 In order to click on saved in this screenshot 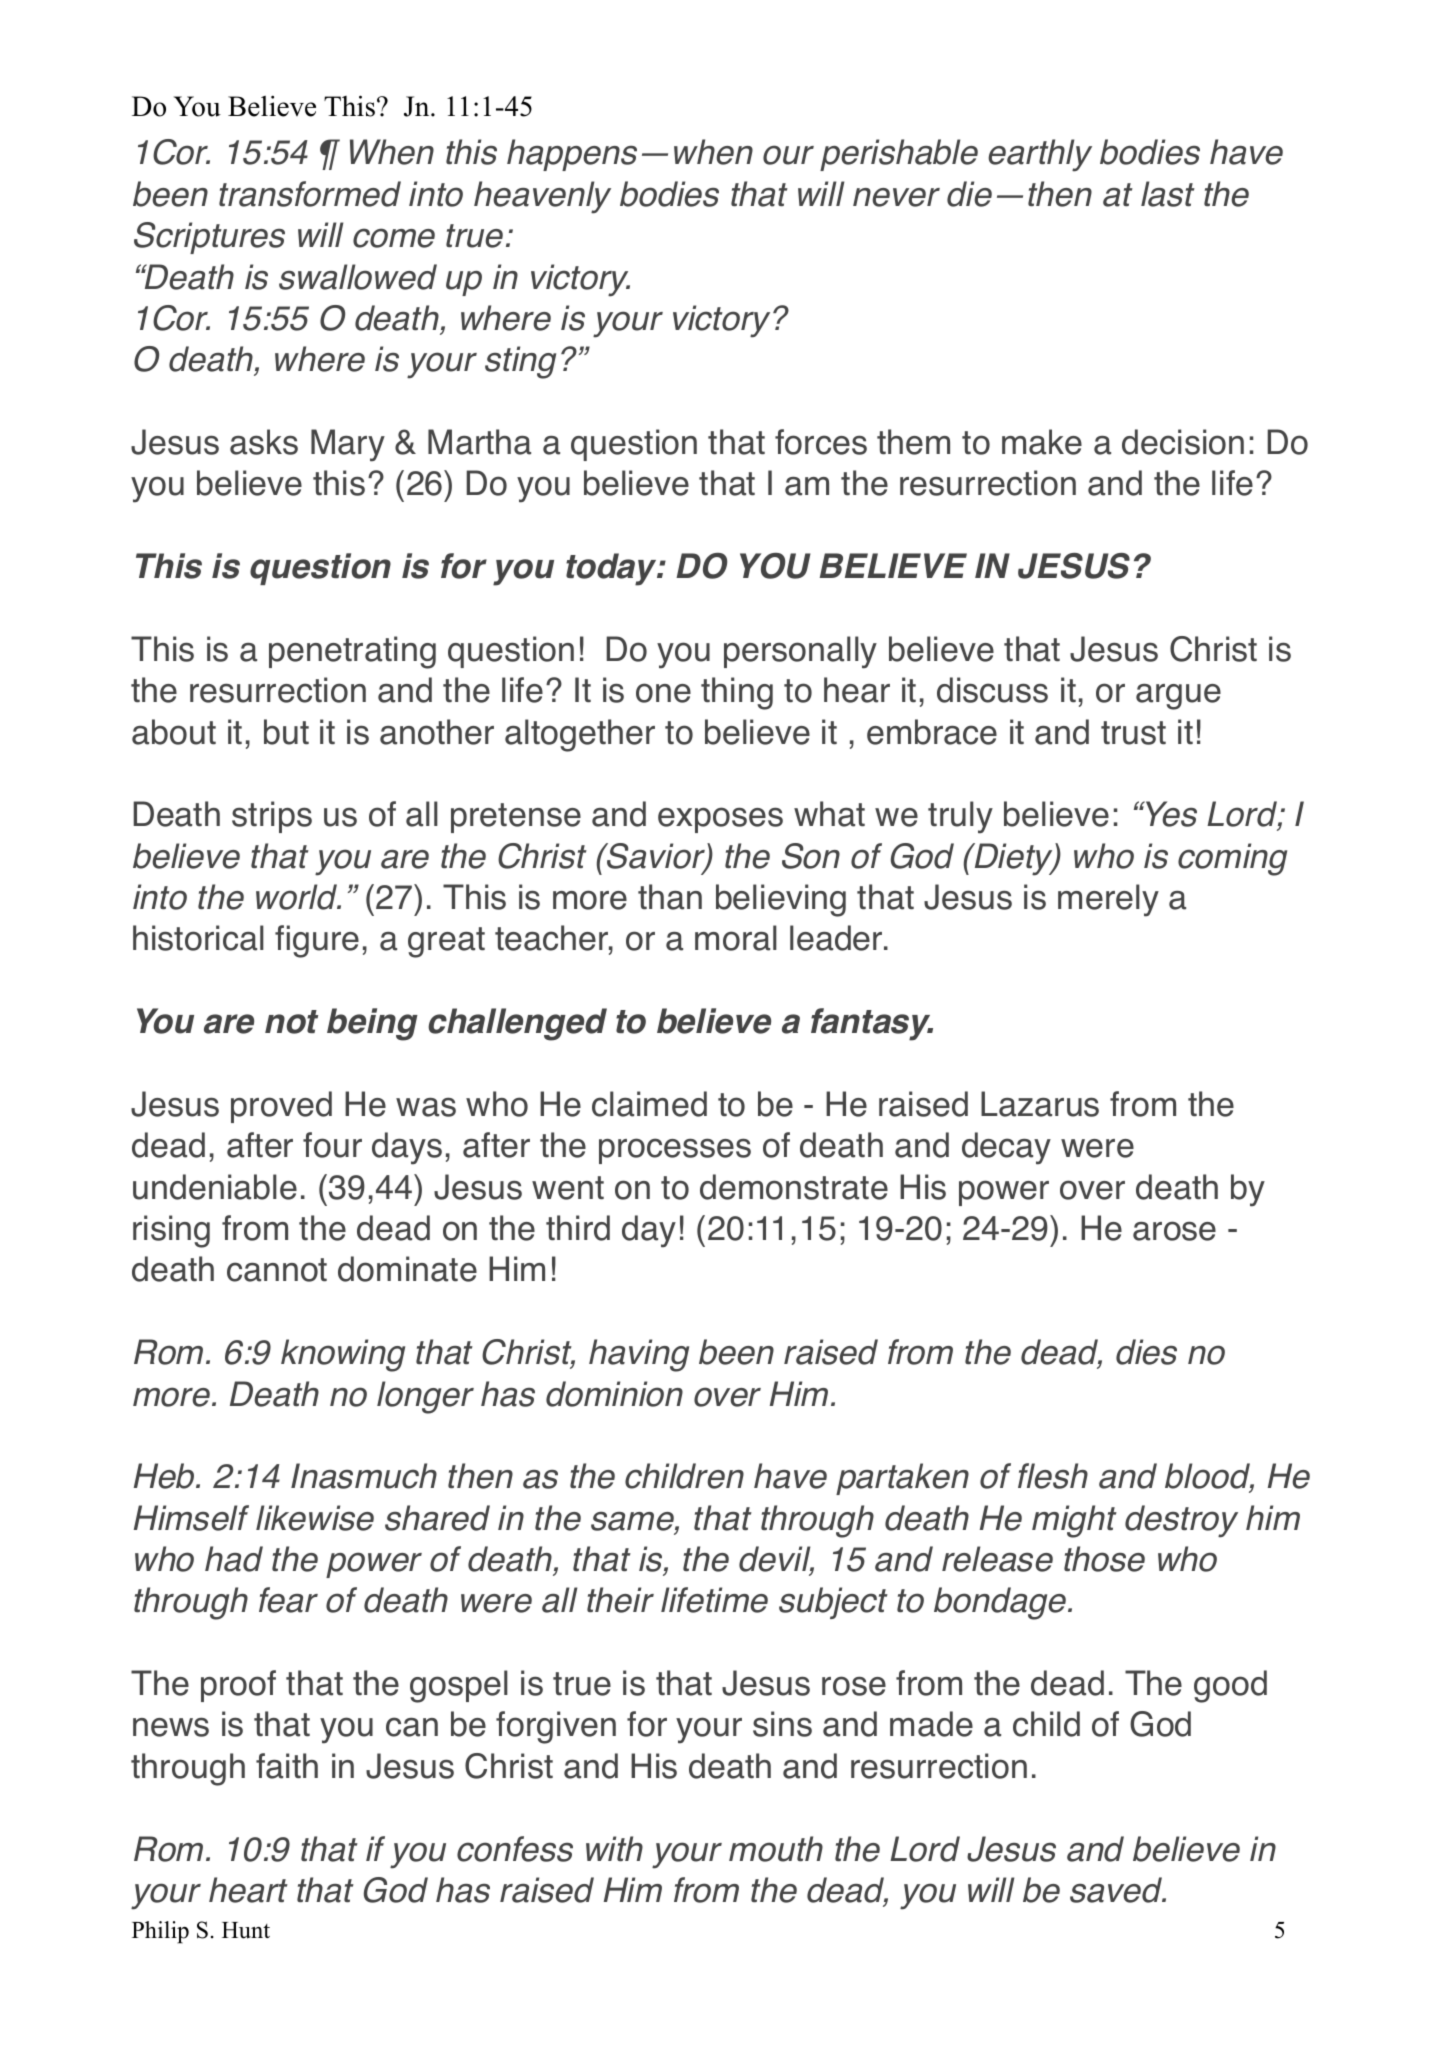, I will do `click(1117, 1890)`.
